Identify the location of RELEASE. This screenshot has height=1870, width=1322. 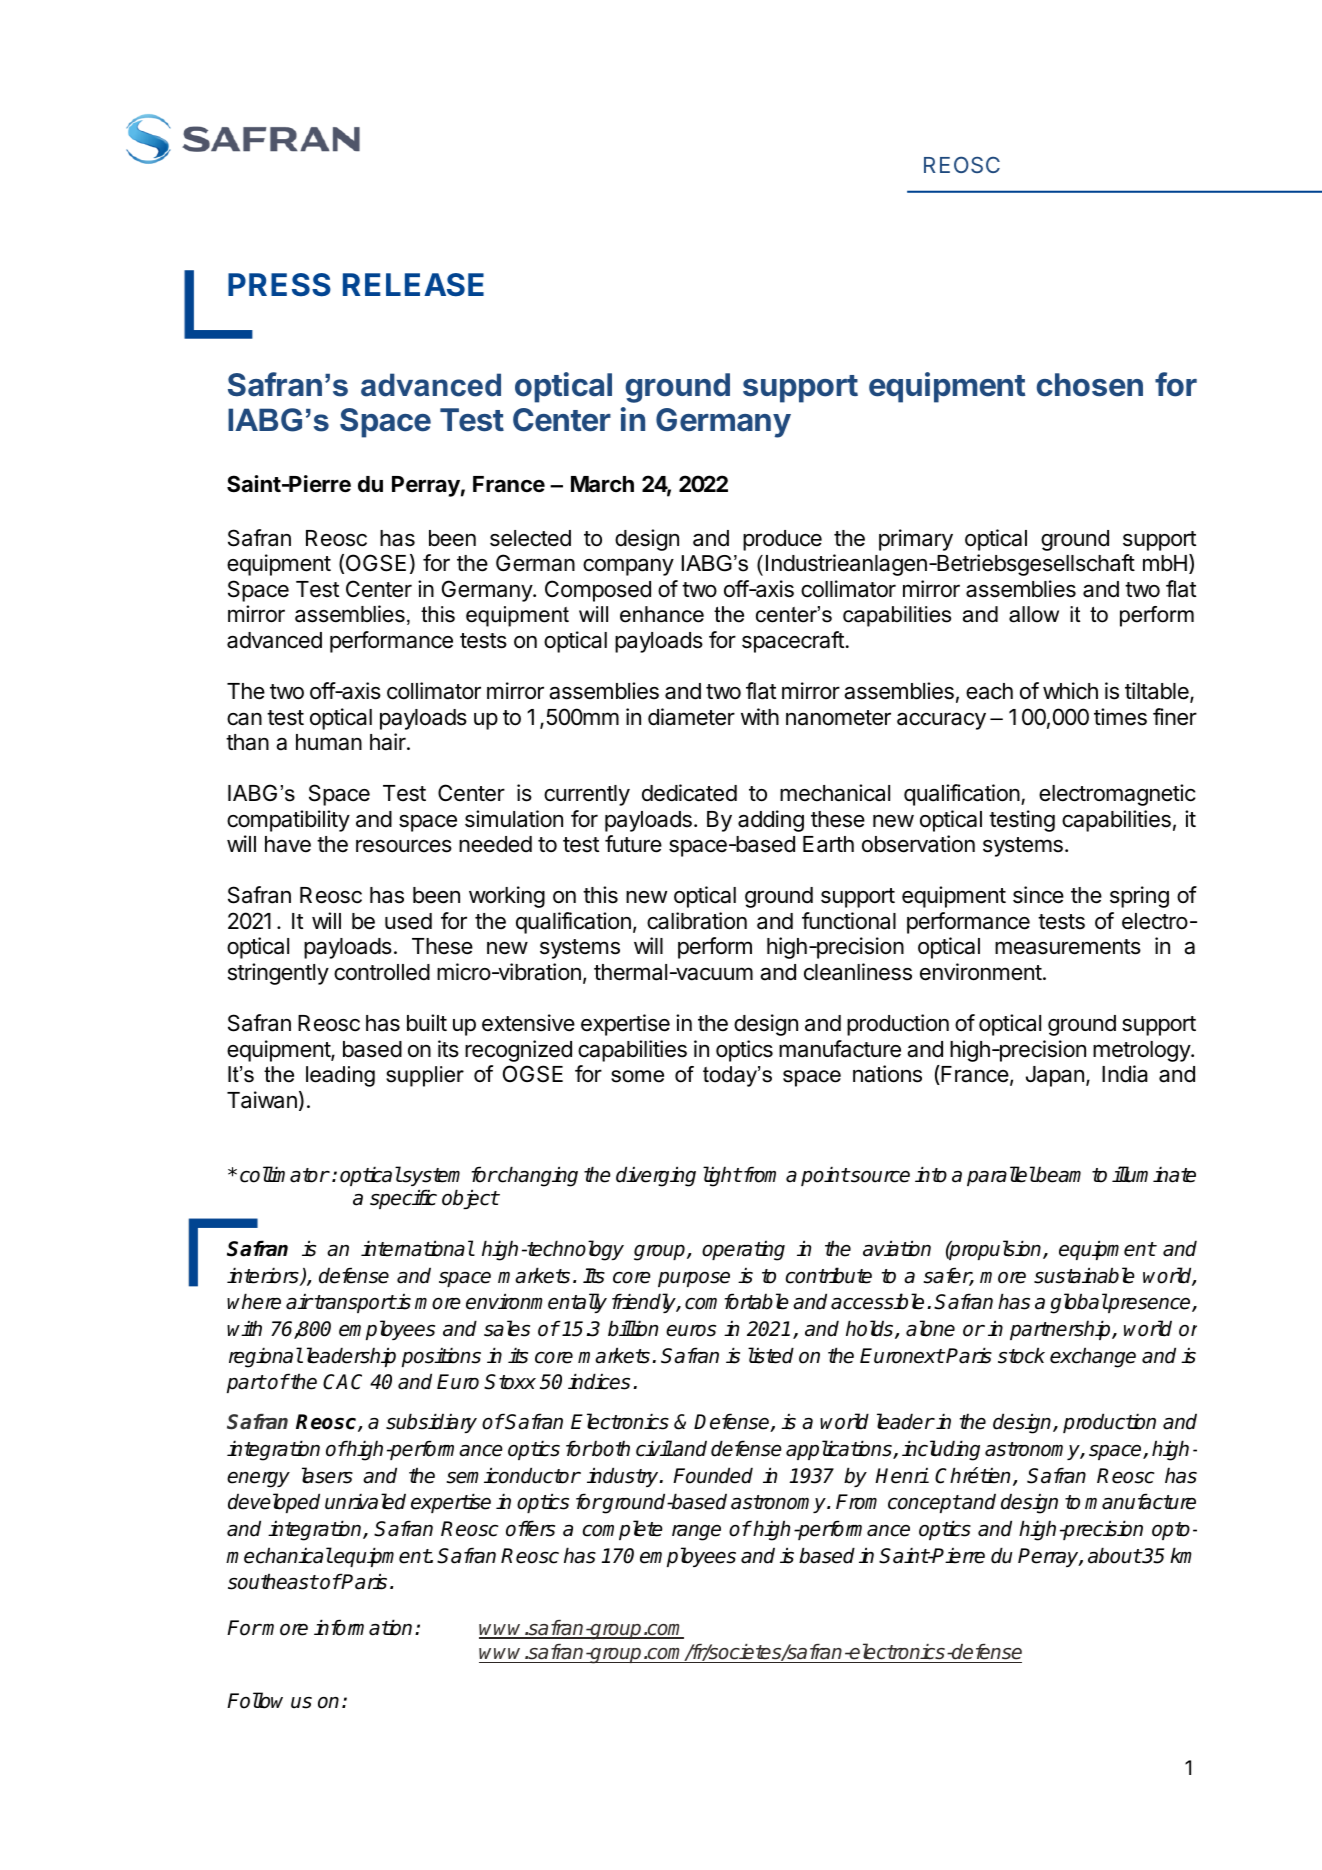
(413, 285).
